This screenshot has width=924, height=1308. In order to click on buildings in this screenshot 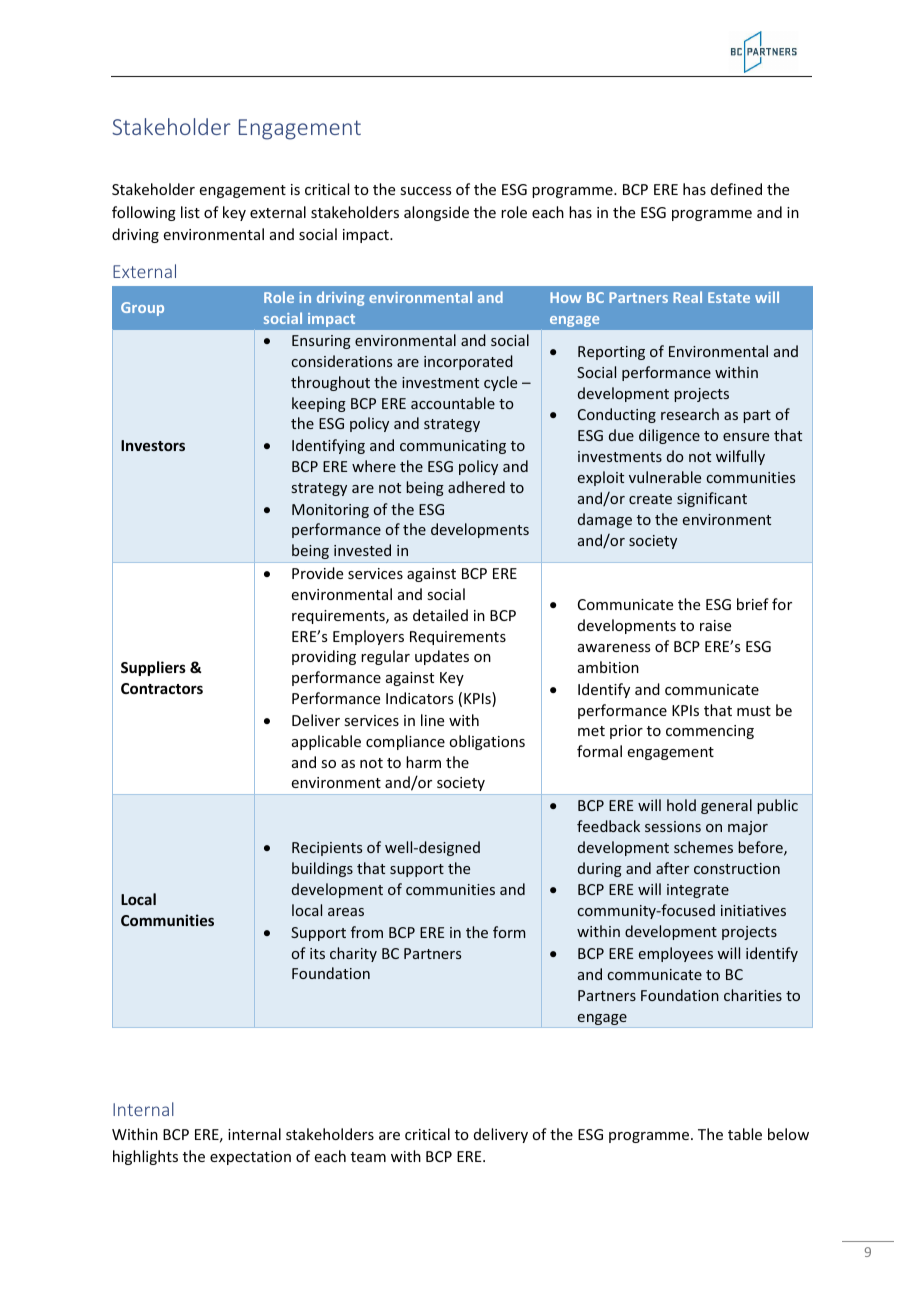, I will do `click(322, 869)`.
